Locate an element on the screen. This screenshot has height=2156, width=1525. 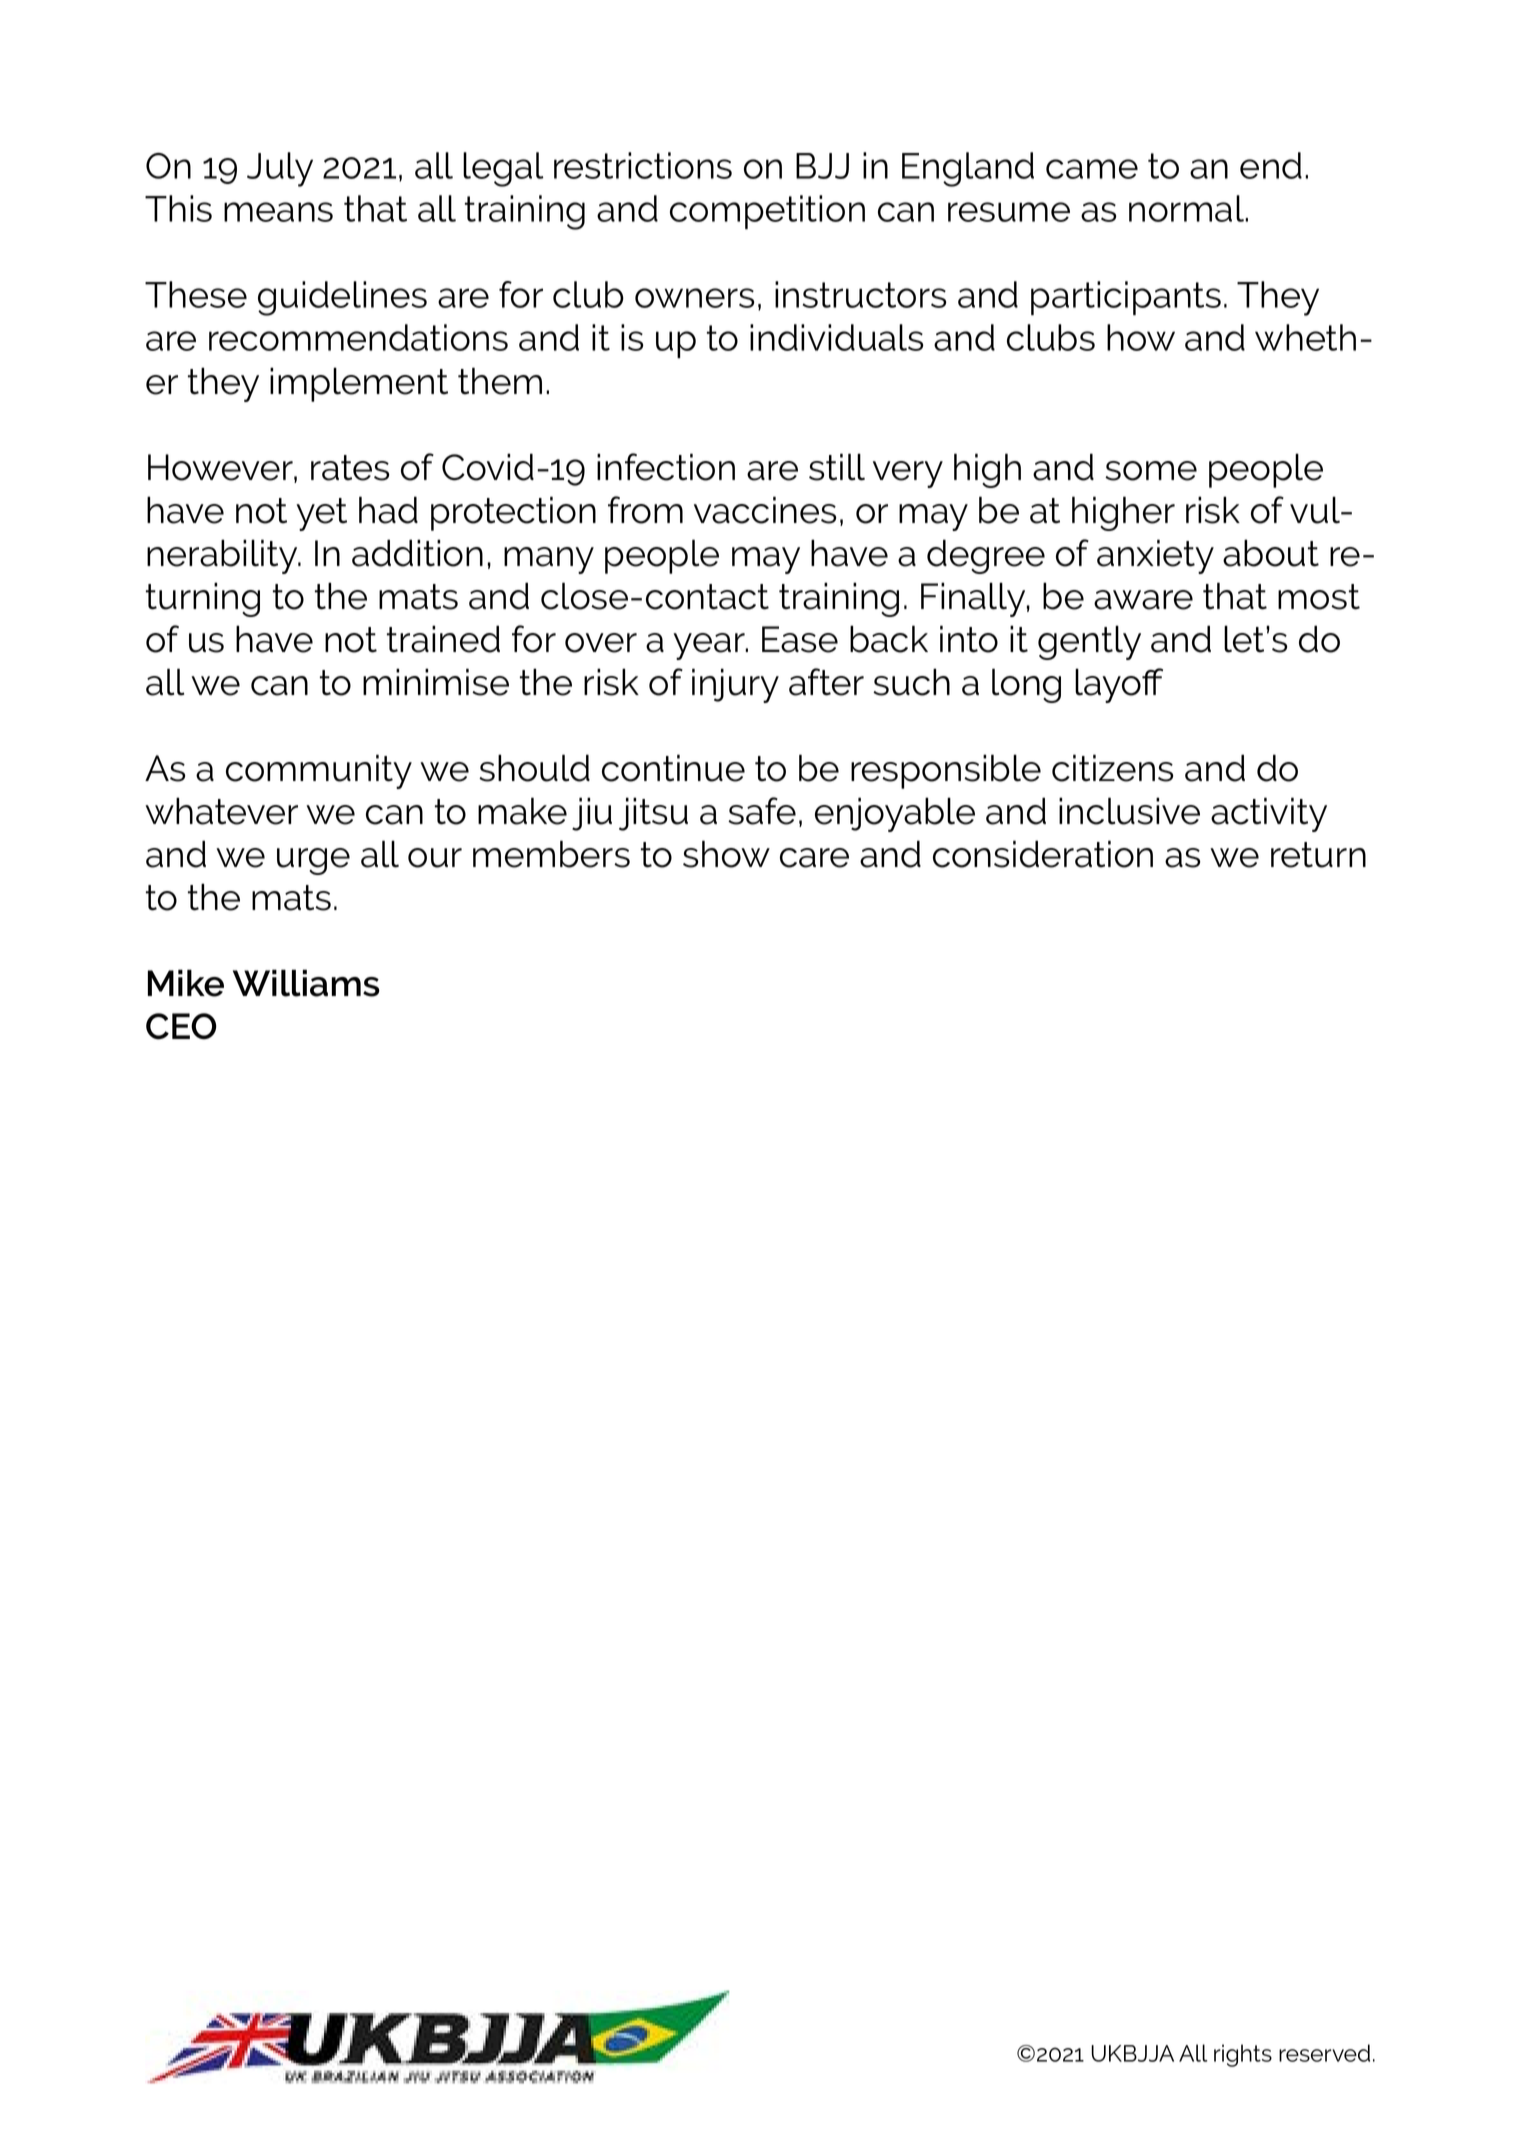
Williams is located at coordinates (306, 983).
